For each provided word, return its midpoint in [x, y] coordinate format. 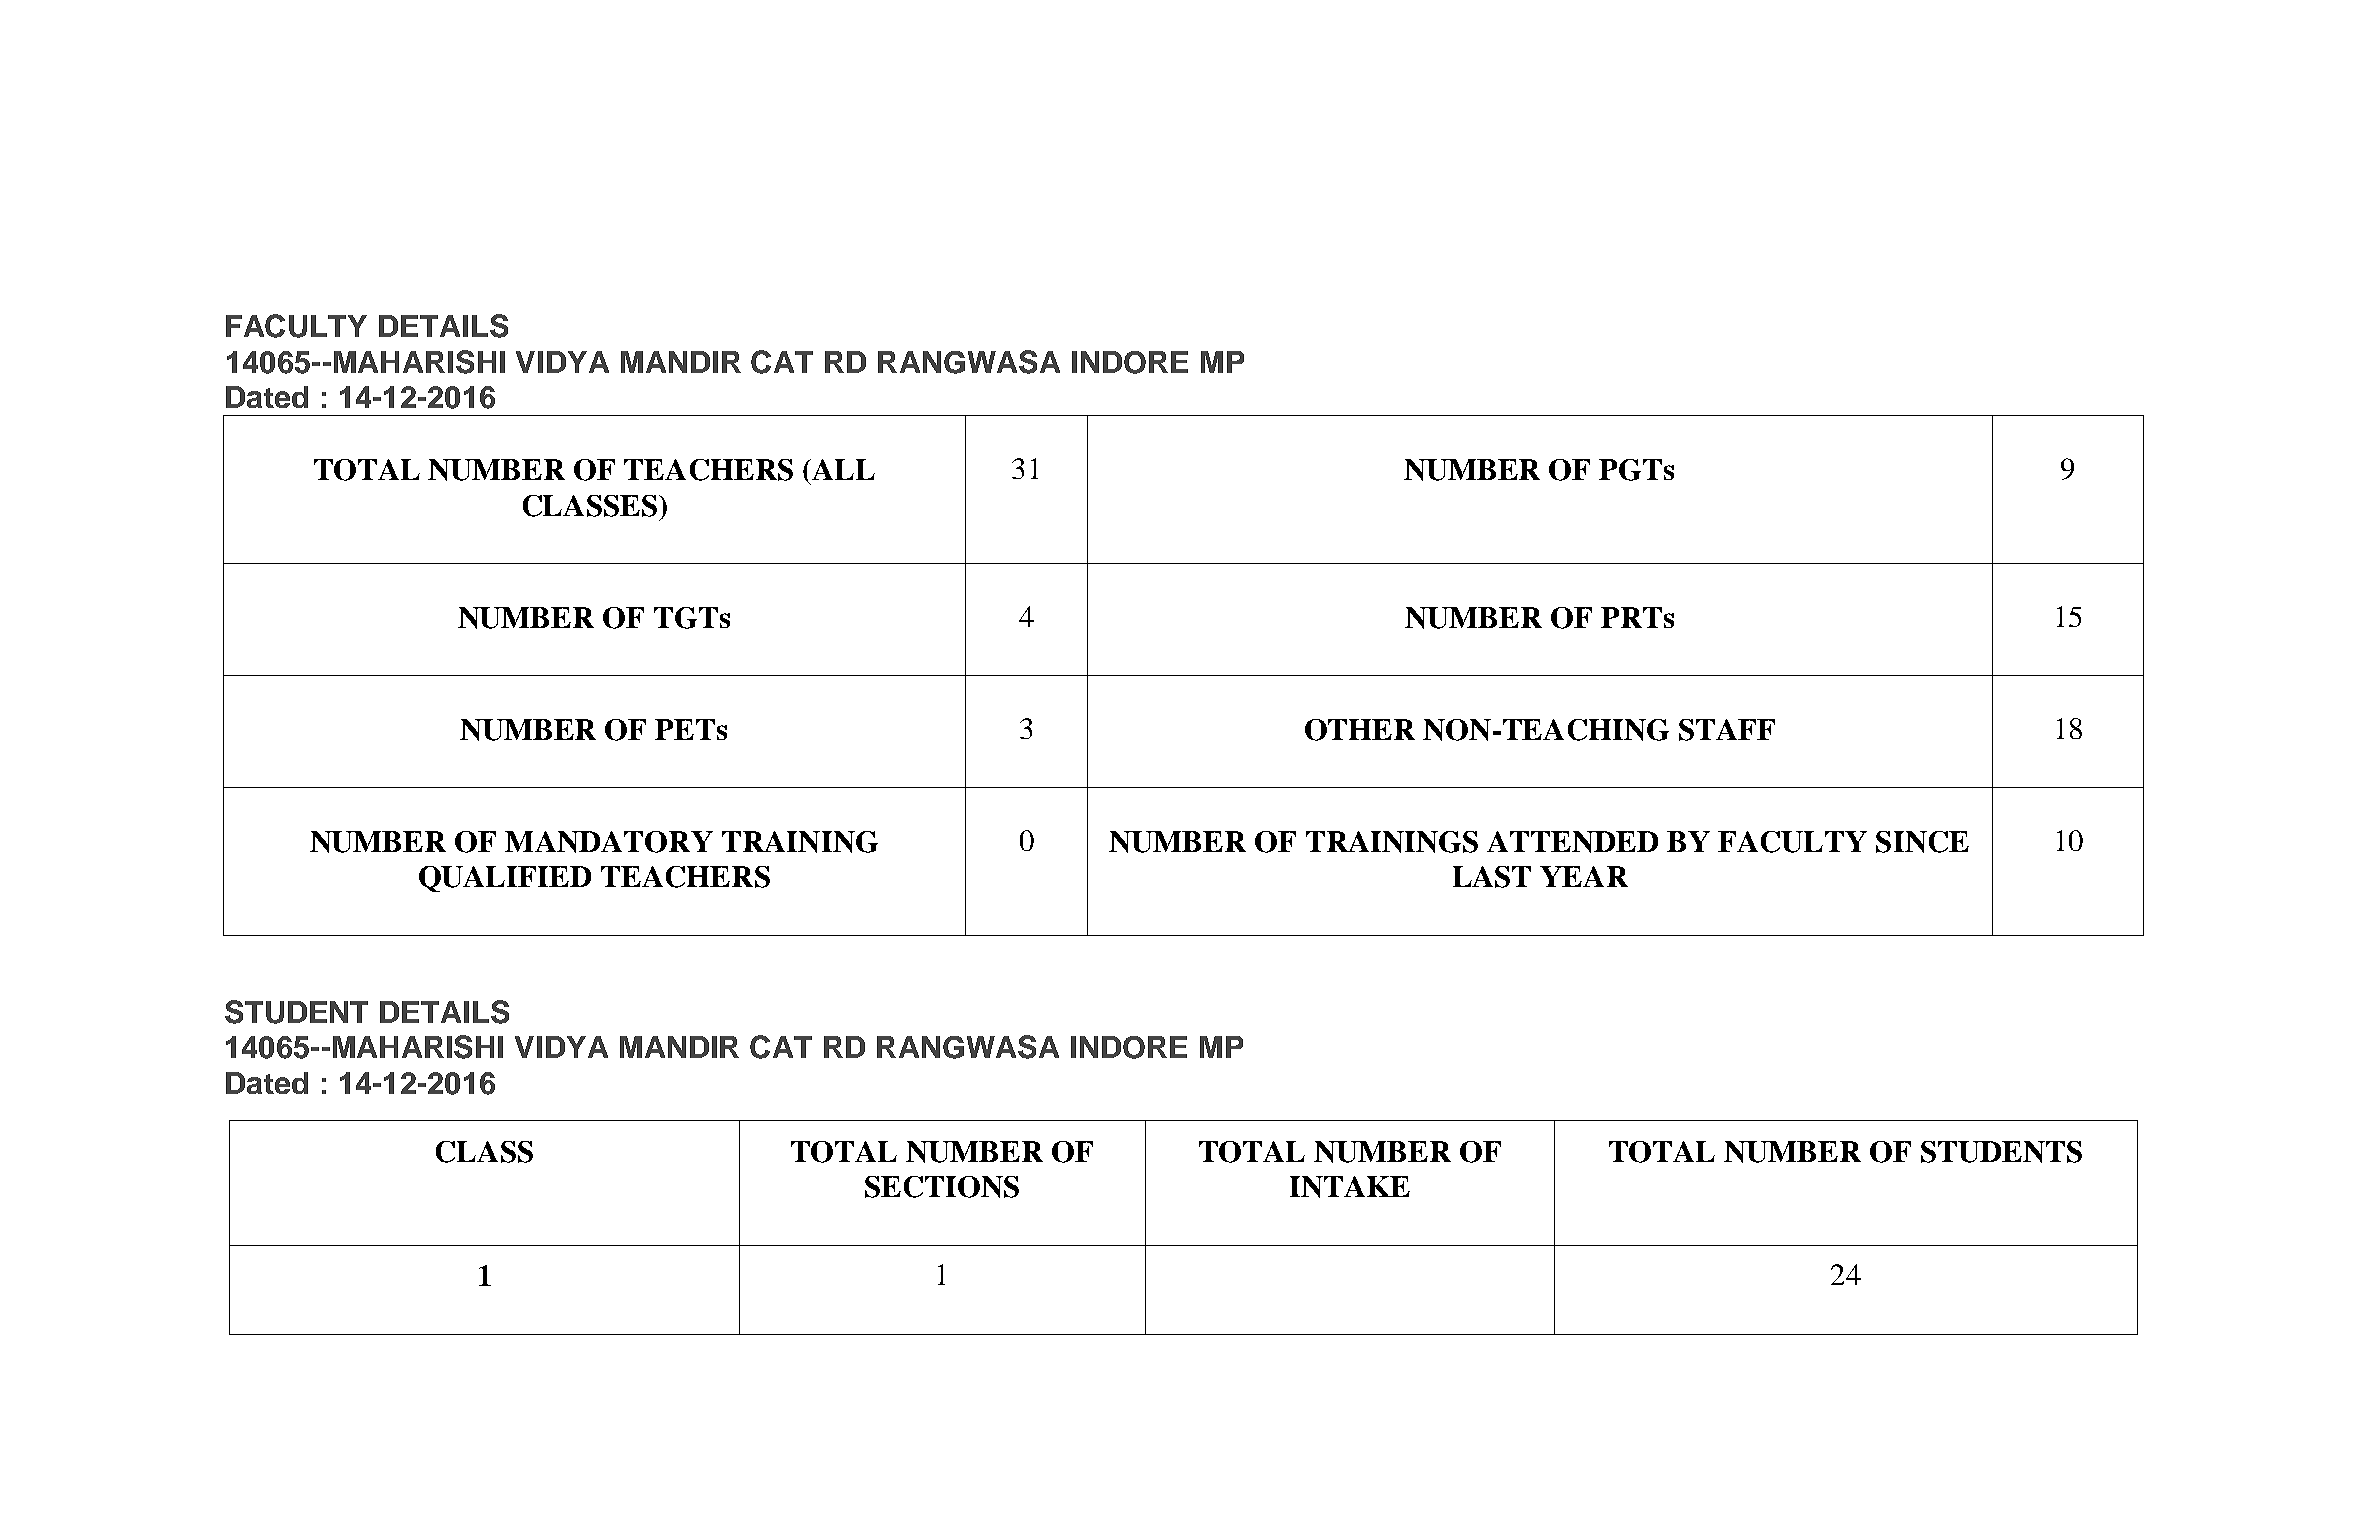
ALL [842, 469]
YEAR [1584, 876]
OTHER [1360, 730]
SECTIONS [942, 1187]
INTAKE [1350, 1187]
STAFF [1727, 730]
